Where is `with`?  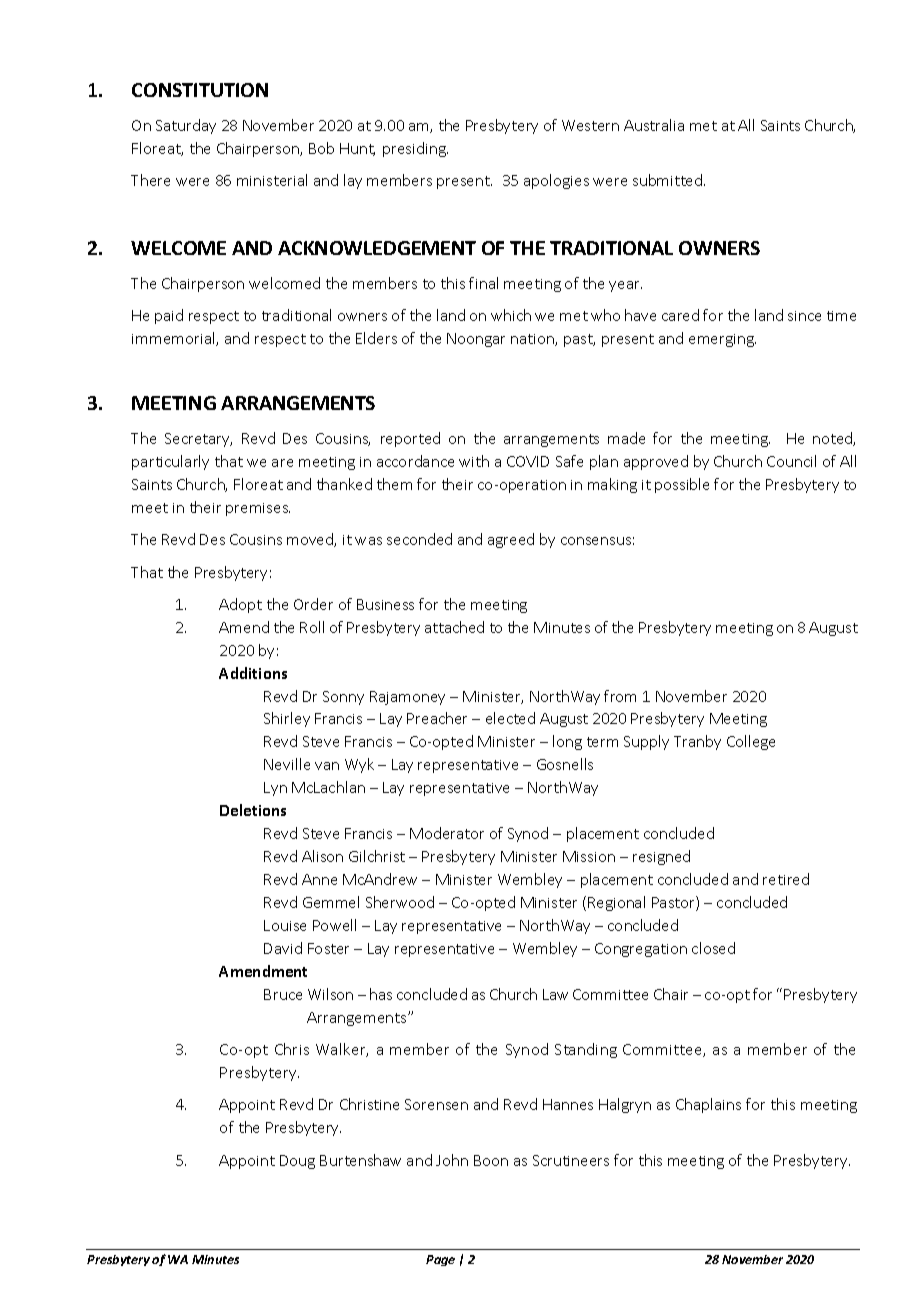
with is located at coordinates (474, 461).
